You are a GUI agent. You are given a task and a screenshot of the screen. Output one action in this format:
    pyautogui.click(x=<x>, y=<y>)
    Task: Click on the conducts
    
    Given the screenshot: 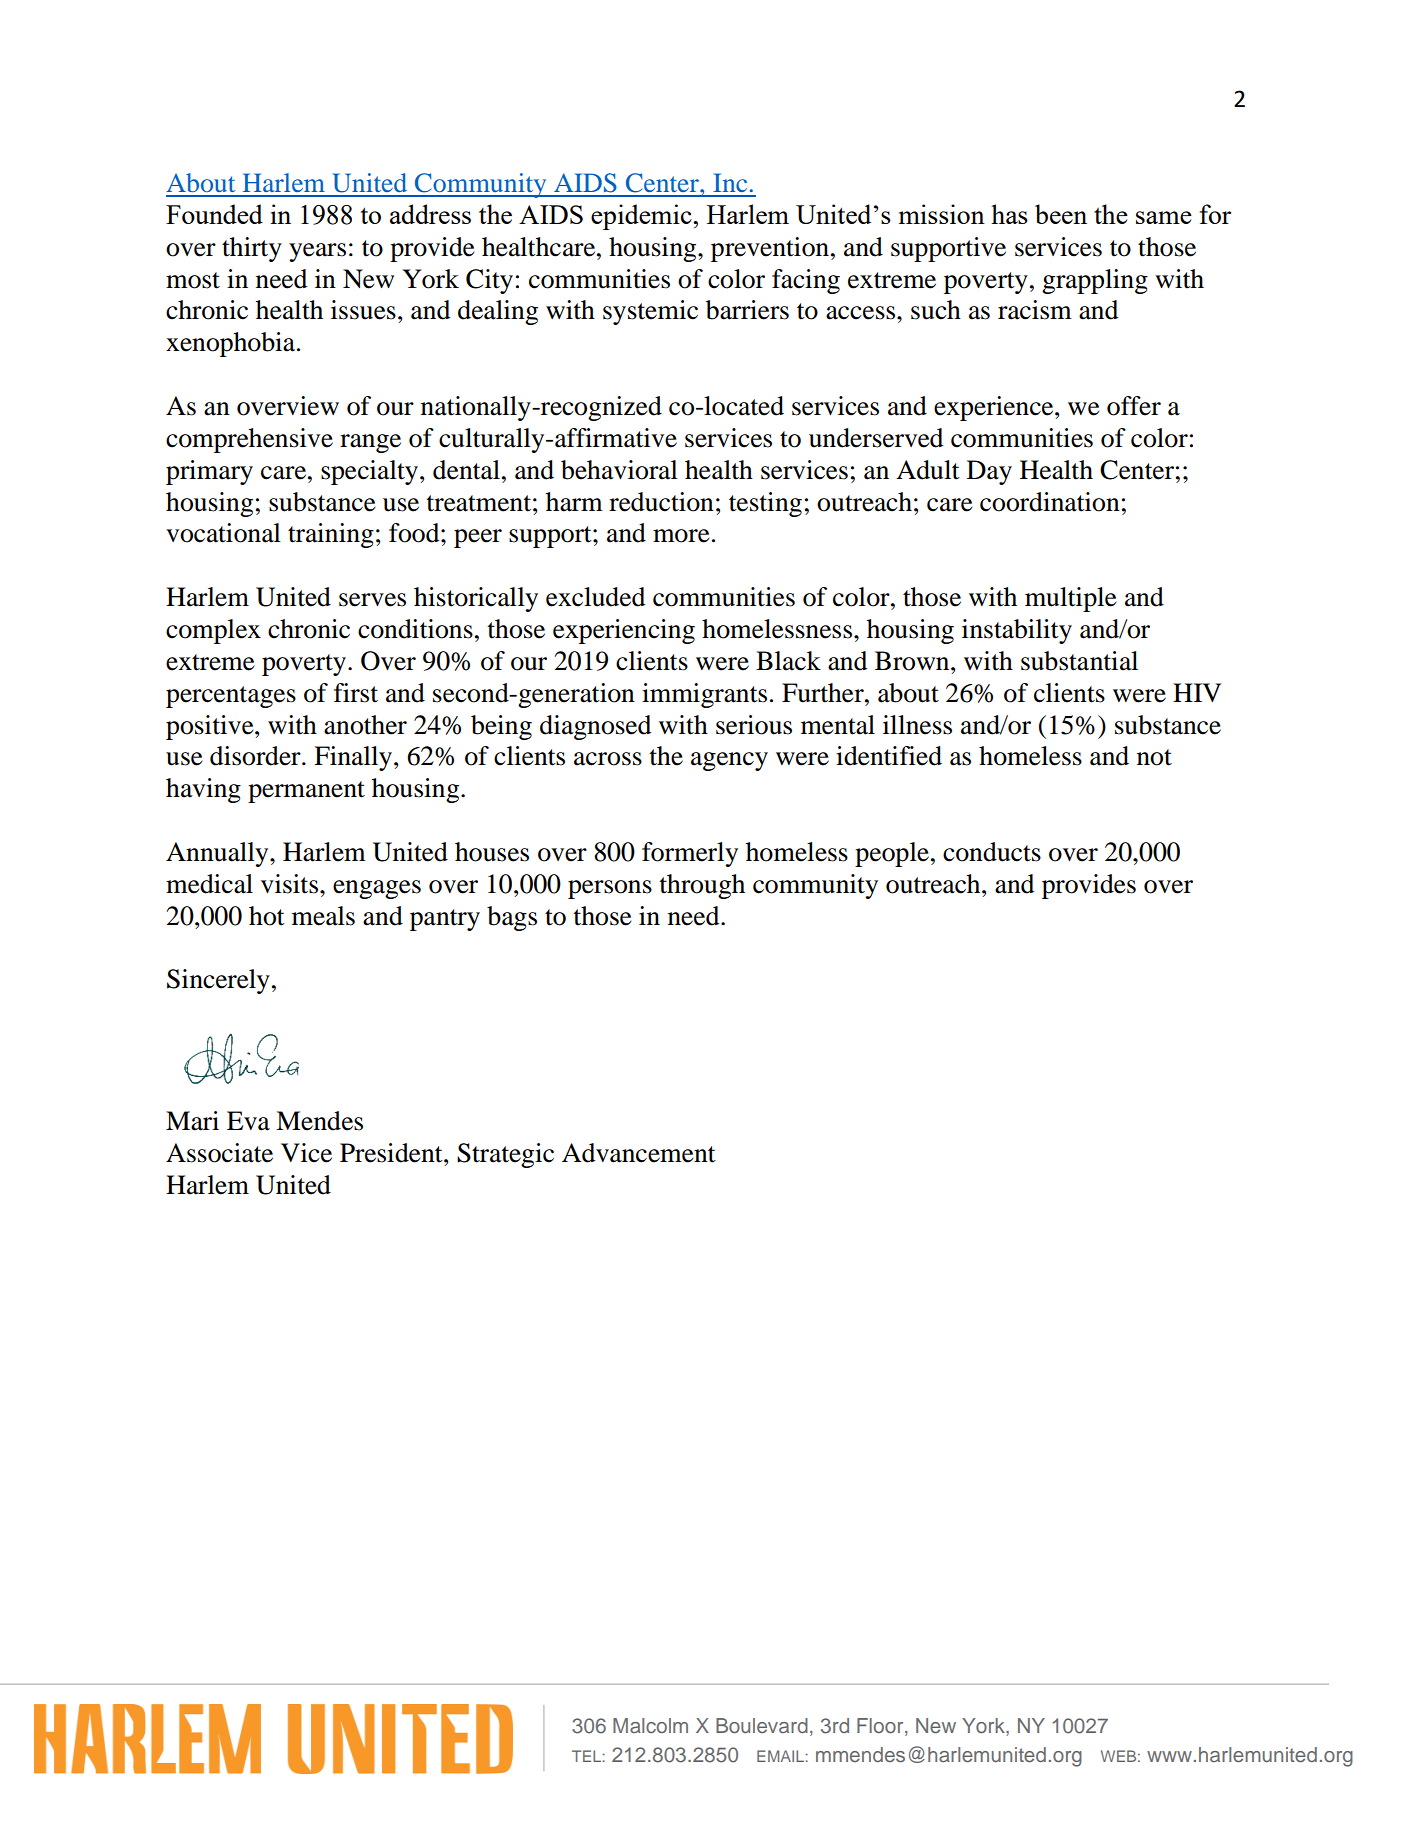 What is the action you would take?
    pyautogui.click(x=992, y=852)
